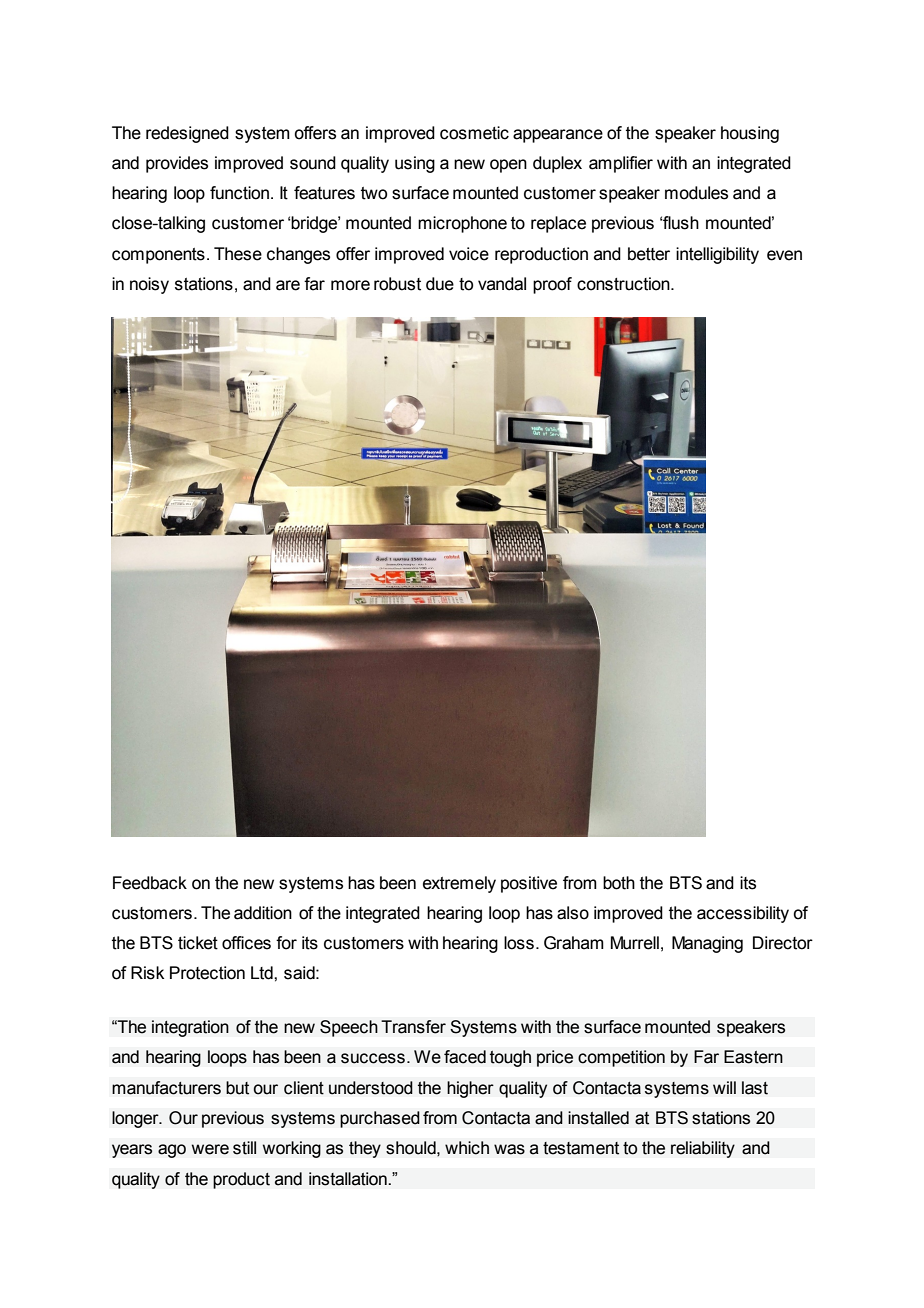  I want to click on construction, so click(624, 284).
